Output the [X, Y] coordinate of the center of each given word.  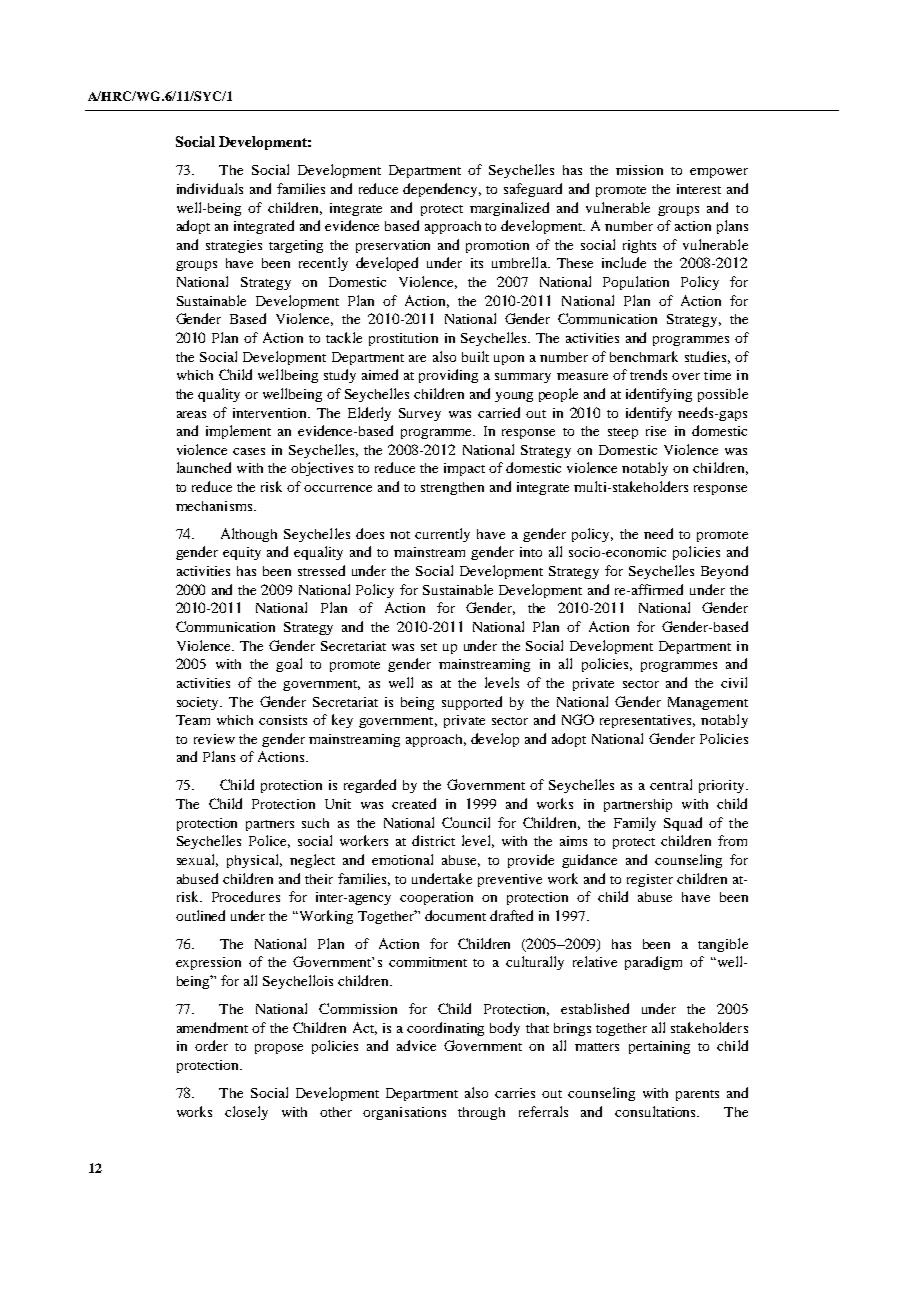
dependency [442, 190]
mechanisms [215, 506]
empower [719, 173]
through [481, 1113]
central [671, 784]
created [414, 803]
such [315, 823]
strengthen [452, 488]
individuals [210, 188]
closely [246, 1113]
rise [656, 431]
